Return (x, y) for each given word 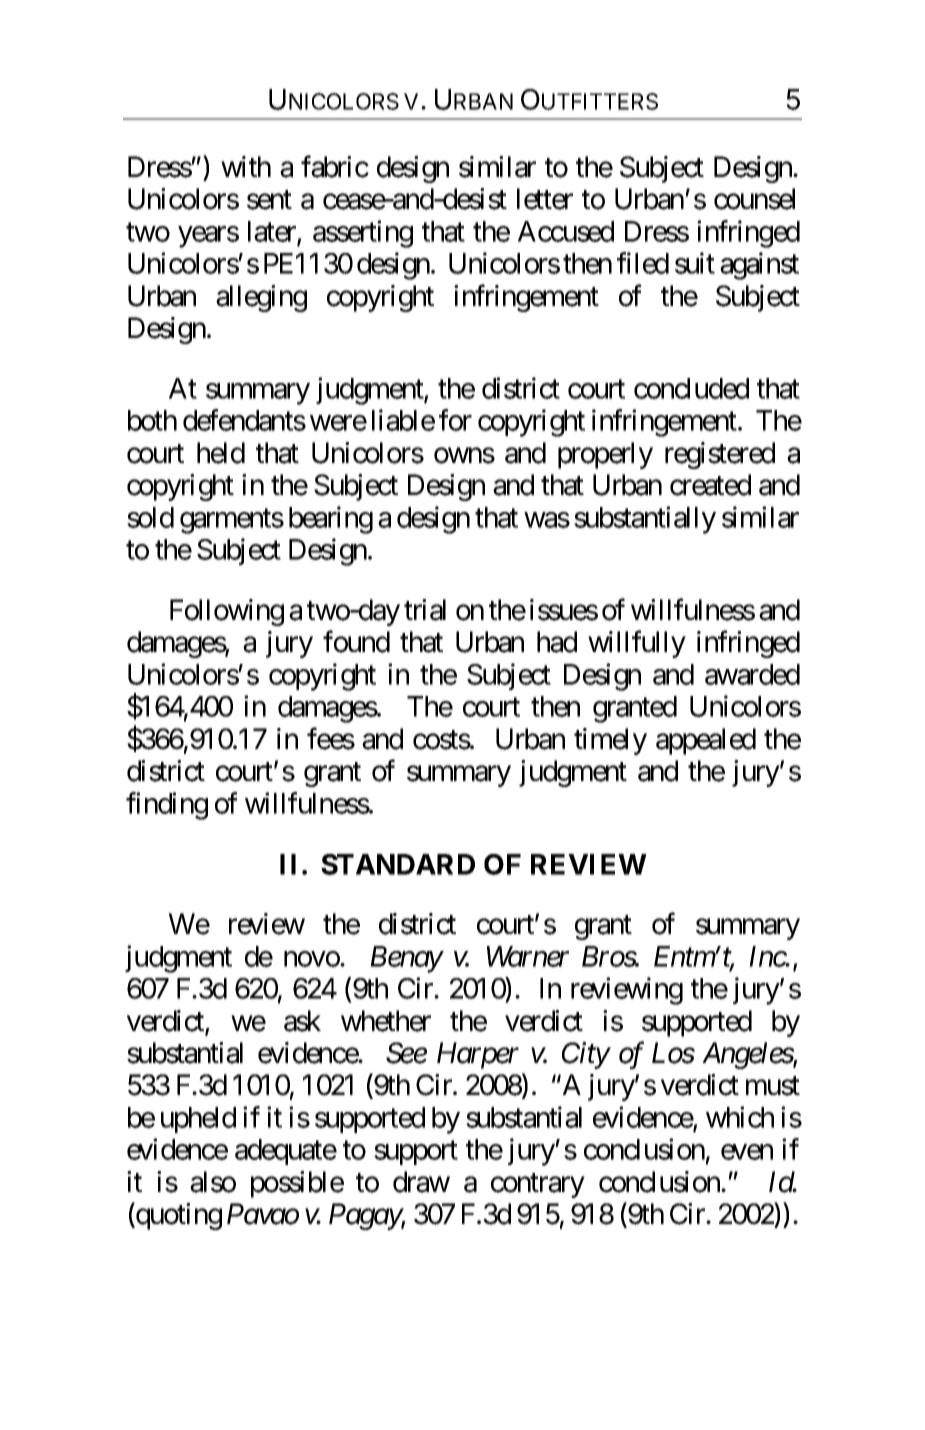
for (455, 420)
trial (425, 610)
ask (302, 1021)
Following (227, 612)
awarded (752, 674)
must (773, 1086)
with (246, 166)
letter (545, 199)
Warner (528, 956)
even (747, 1152)
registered (720, 455)
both (152, 420)
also (213, 1182)
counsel (754, 199)
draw (421, 1182)
